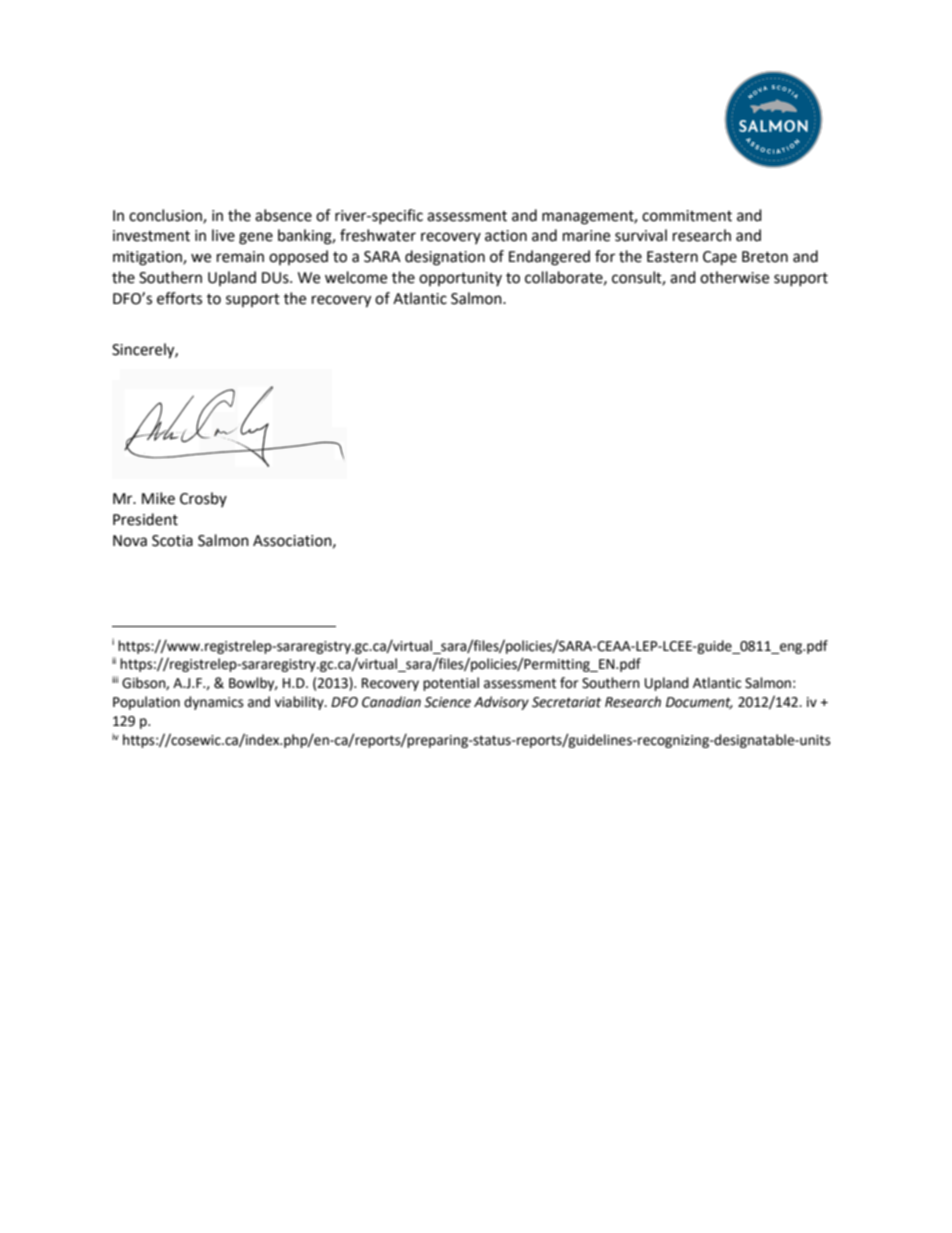 Image resolution: width=952 pixels, height=1233 pixels. What do you see at coordinates (172, 541) in the screenshot?
I see `Scotia` at bounding box center [172, 541].
